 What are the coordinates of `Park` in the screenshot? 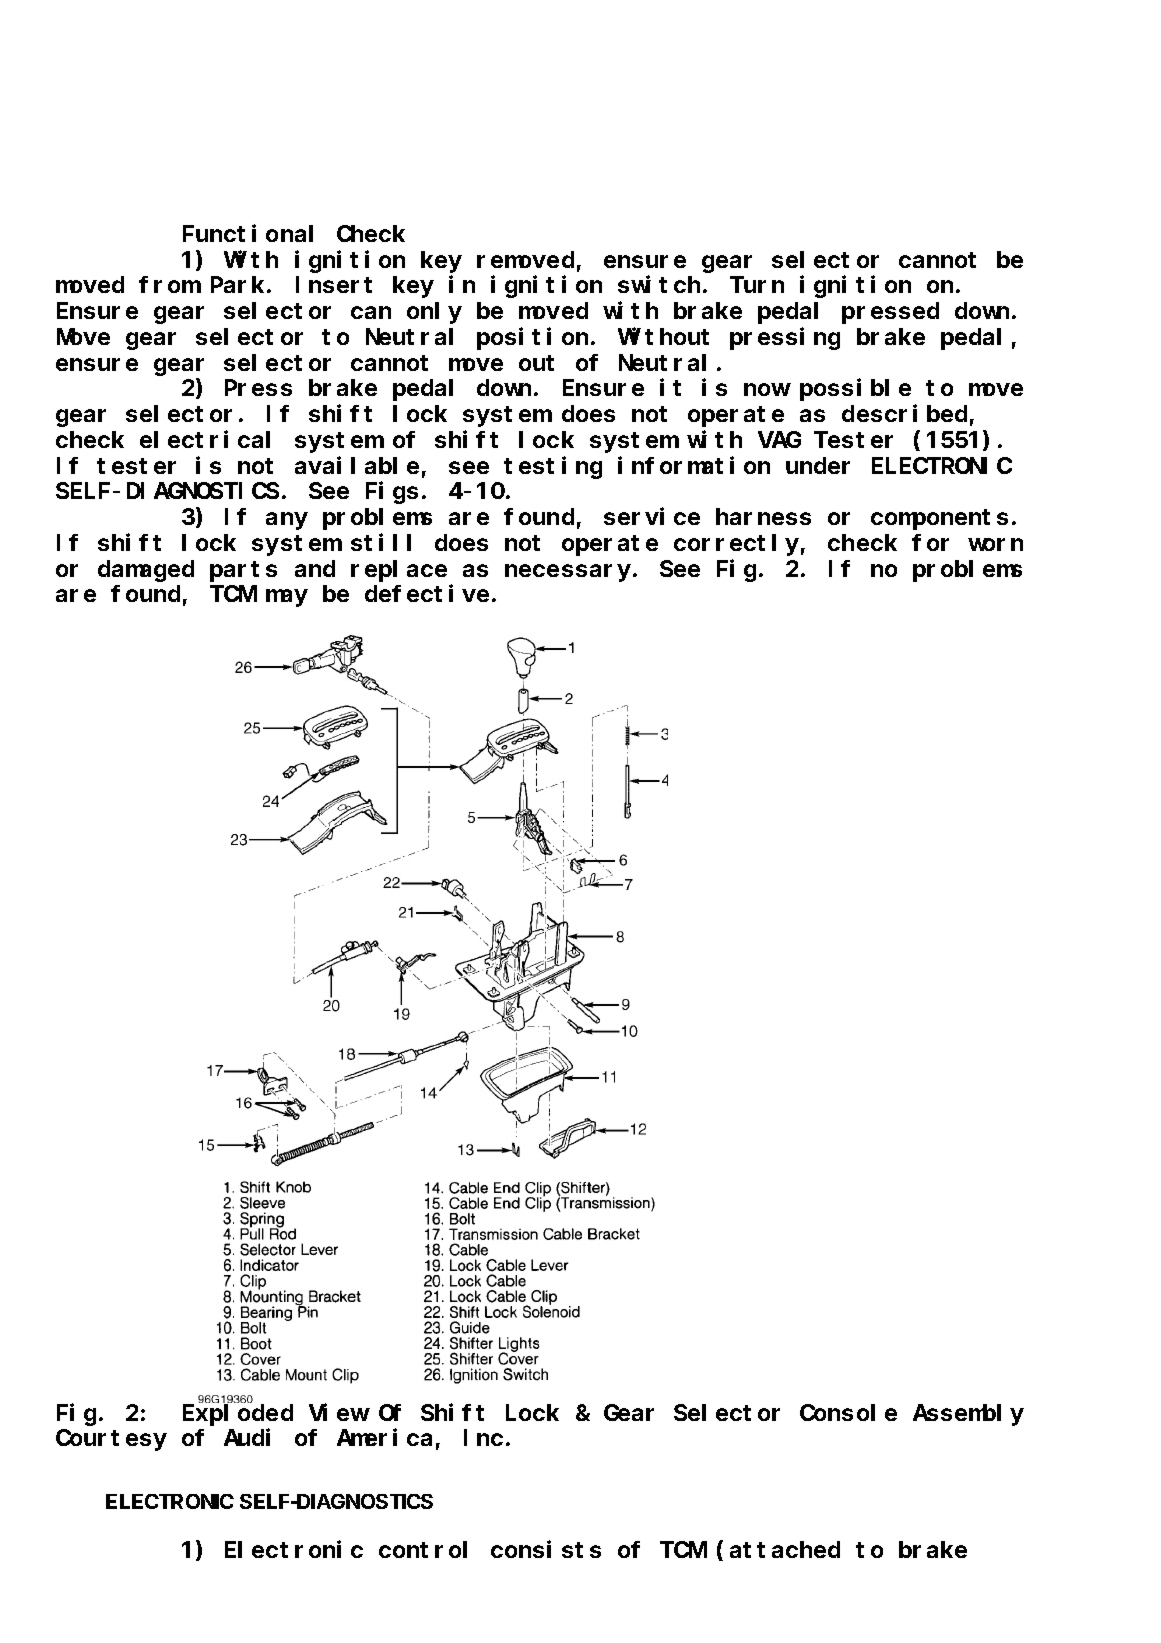 It's located at (239, 285).
